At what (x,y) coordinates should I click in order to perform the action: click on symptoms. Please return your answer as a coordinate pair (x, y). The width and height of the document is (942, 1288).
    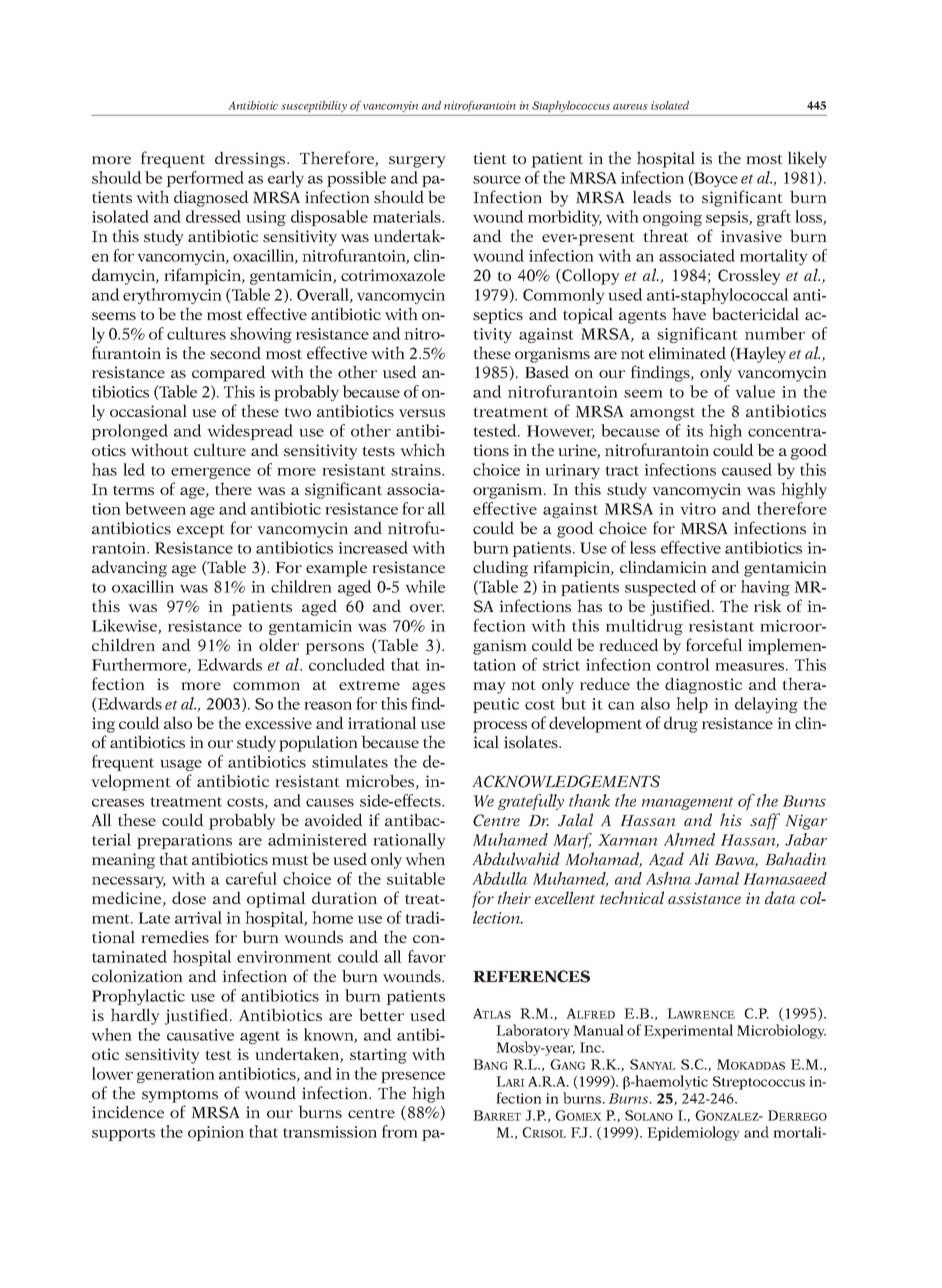
    Looking at the image, I should click on (180, 1096).
